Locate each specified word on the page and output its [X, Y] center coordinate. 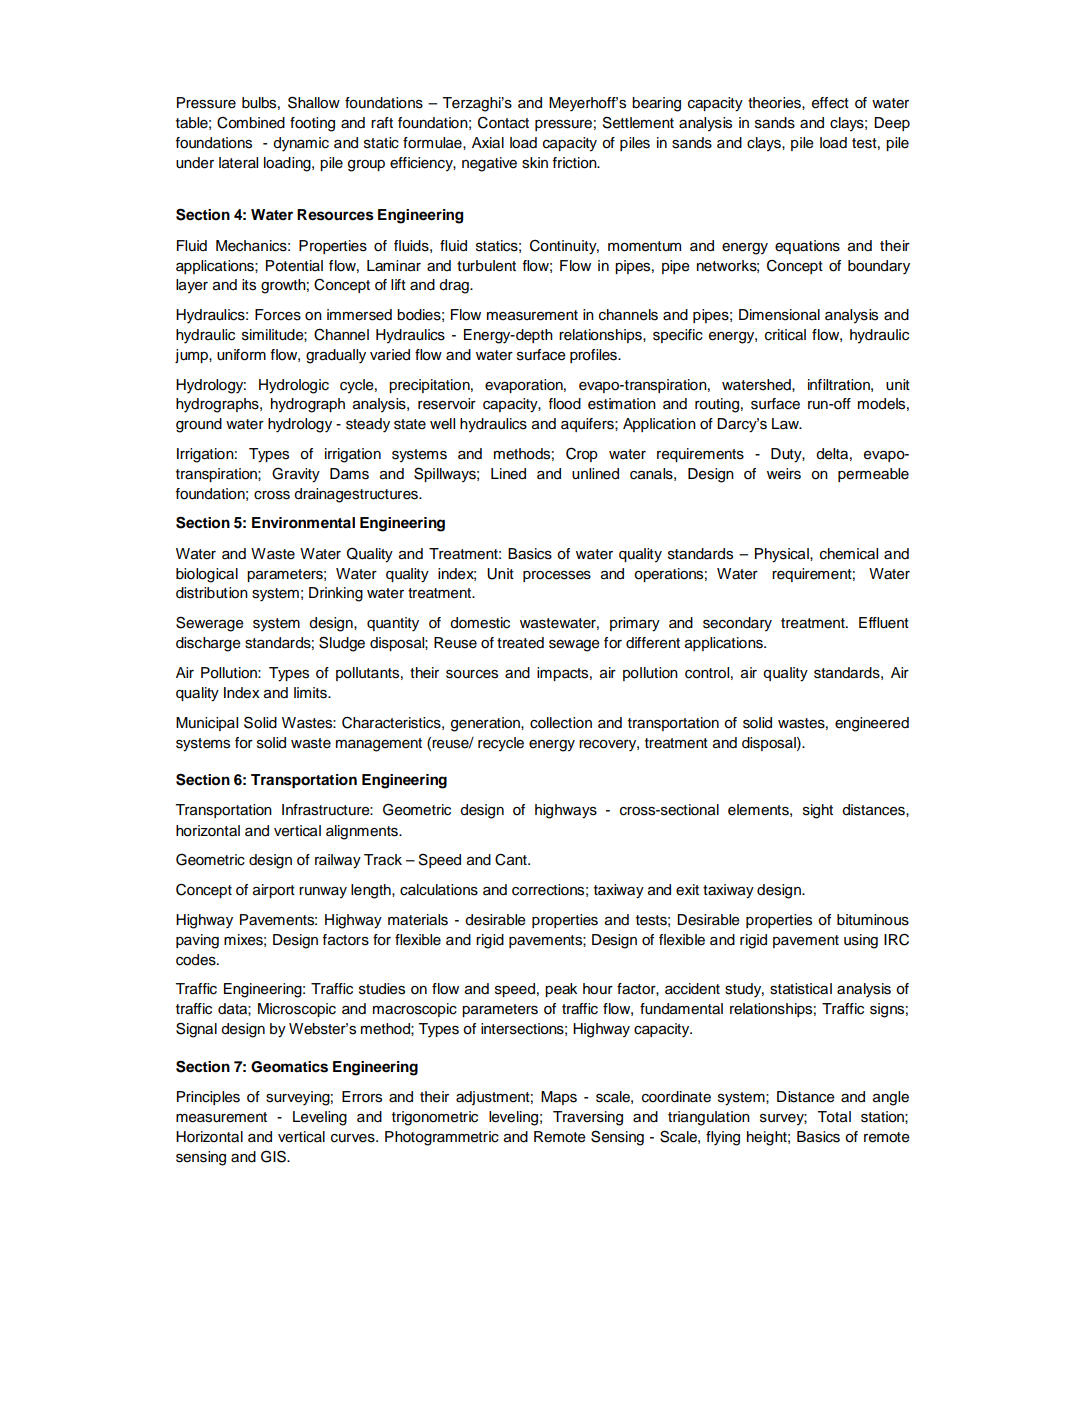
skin [535, 163]
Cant [512, 860]
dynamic [301, 144]
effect [830, 103]
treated [520, 643]
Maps [559, 1098]
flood [564, 404]
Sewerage [210, 624]
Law [787, 423]
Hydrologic [294, 386]
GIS [274, 1156]
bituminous [873, 920]
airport [274, 891]
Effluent [884, 623]
